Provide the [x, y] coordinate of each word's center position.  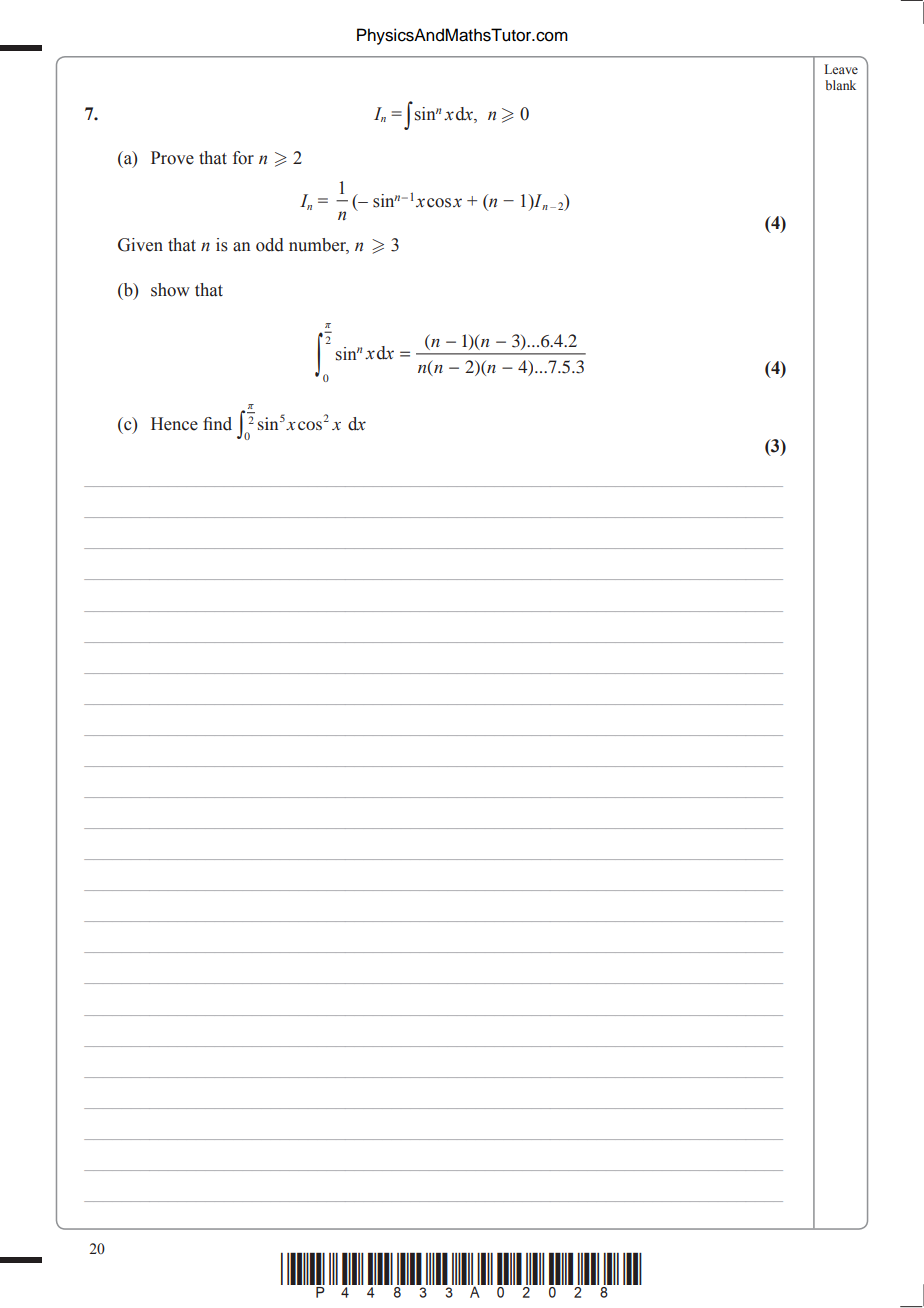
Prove [172, 158]
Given [140, 245]
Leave [841, 69]
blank [840, 85]
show [170, 290]
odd [270, 245]
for [243, 158]
